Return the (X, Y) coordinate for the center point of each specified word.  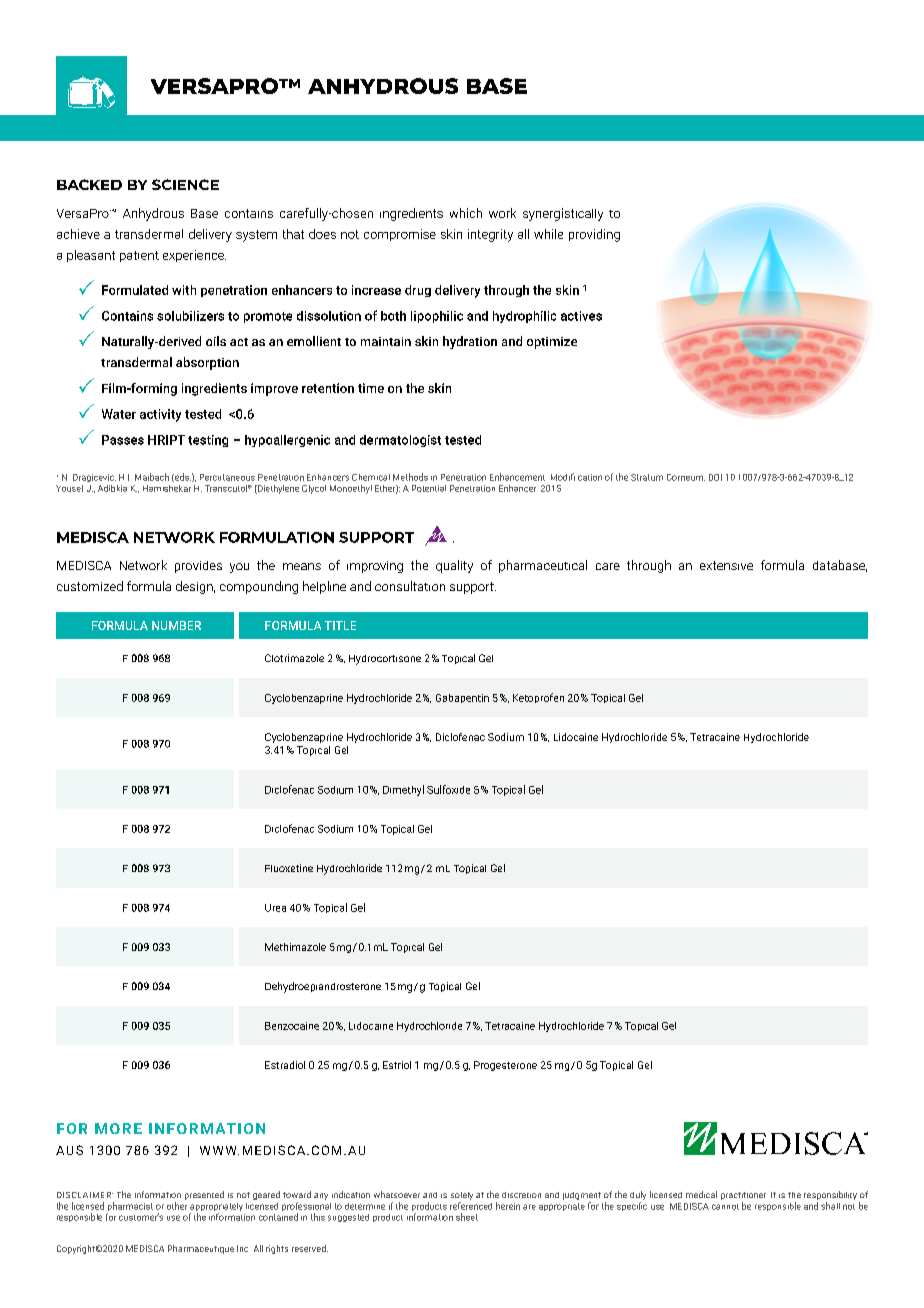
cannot (725, 1207)
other (177, 1206)
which (466, 213)
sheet (467, 1217)
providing (594, 235)
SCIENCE (185, 184)
